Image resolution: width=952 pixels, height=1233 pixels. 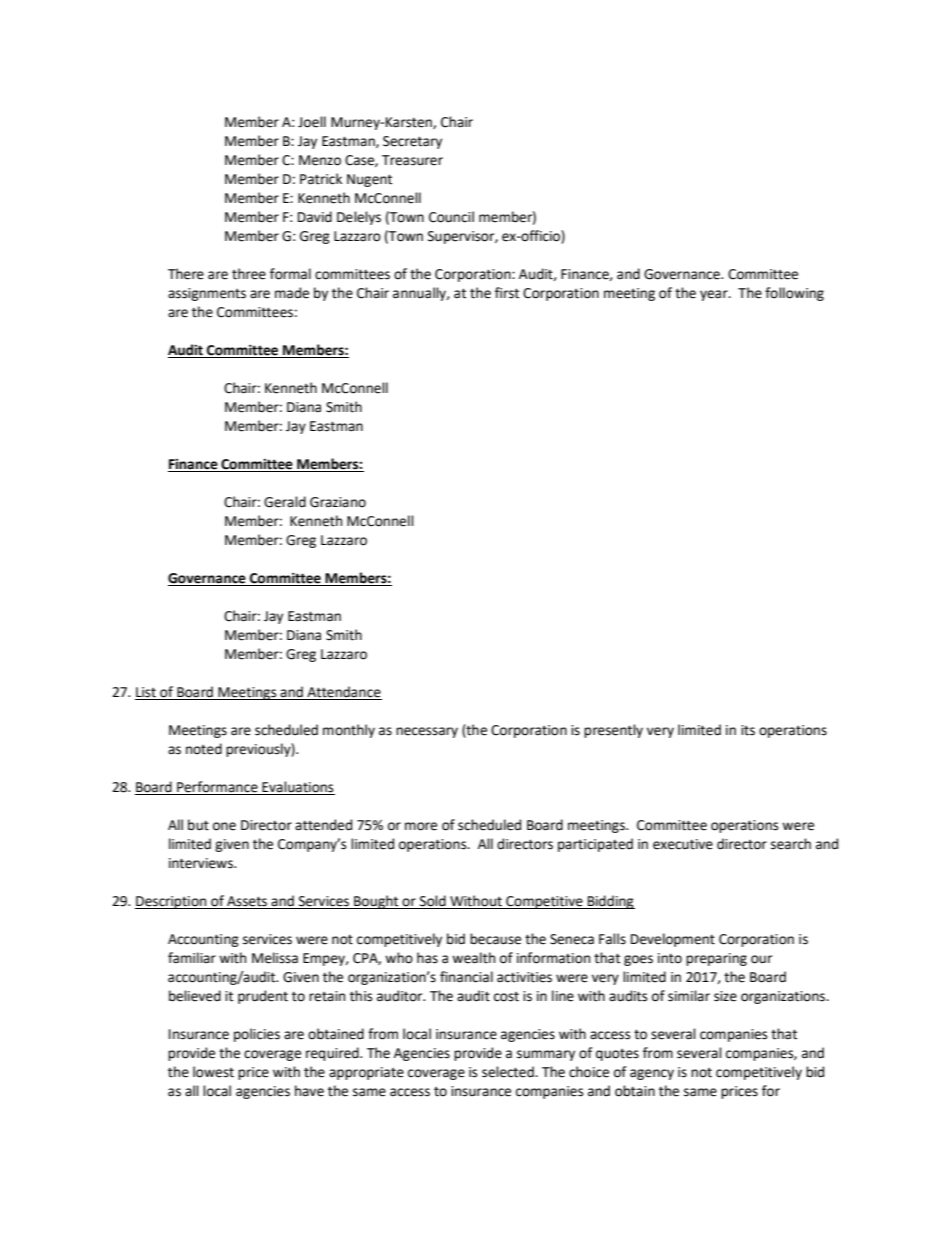 I want to click on executive, so click(x=683, y=844).
